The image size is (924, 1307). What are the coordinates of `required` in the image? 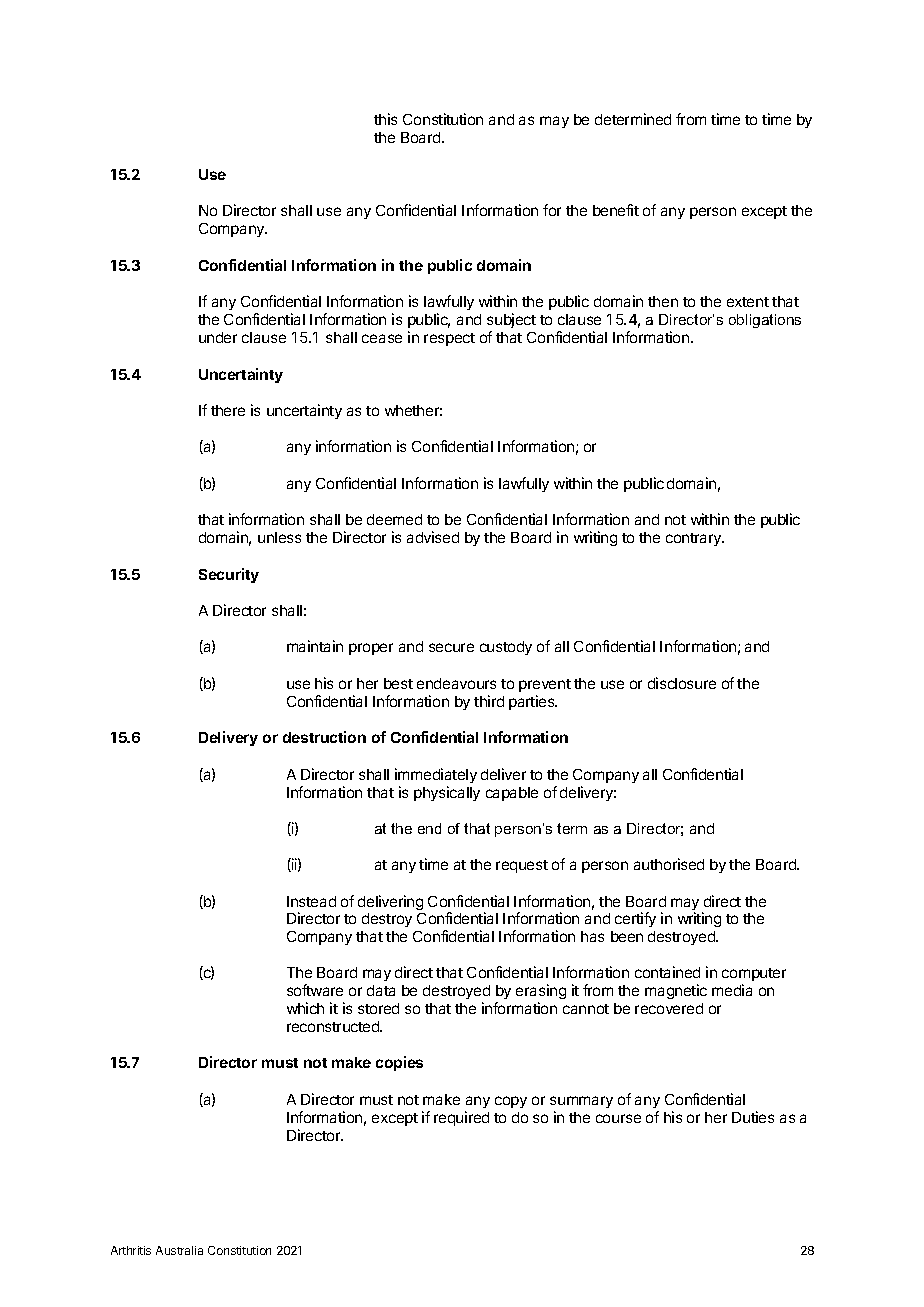 It's located at (461, 1118).
